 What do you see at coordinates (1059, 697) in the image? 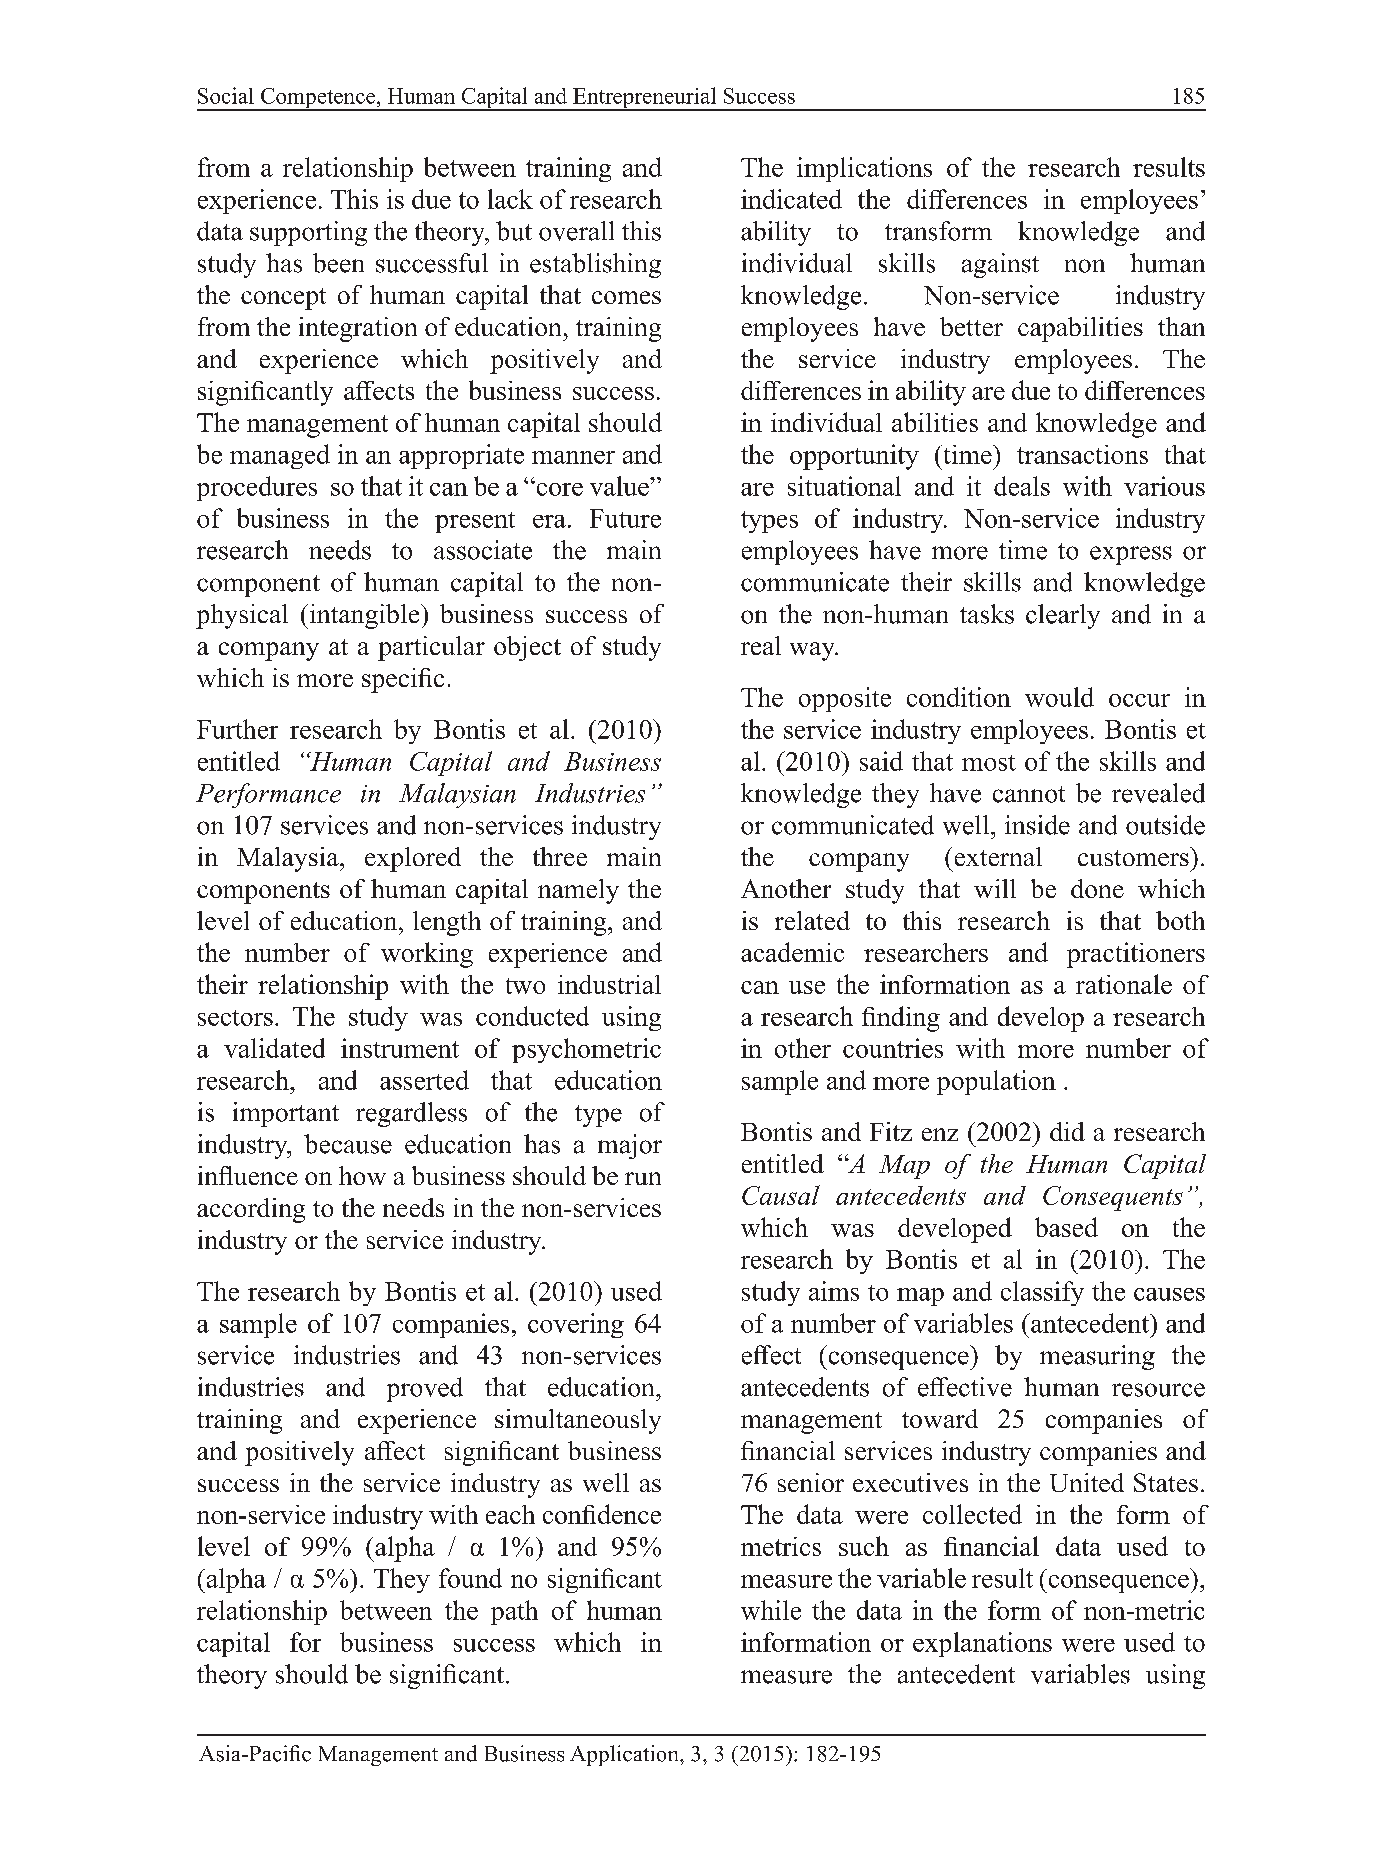
I see `would` at bounding box center [1059, 697].
